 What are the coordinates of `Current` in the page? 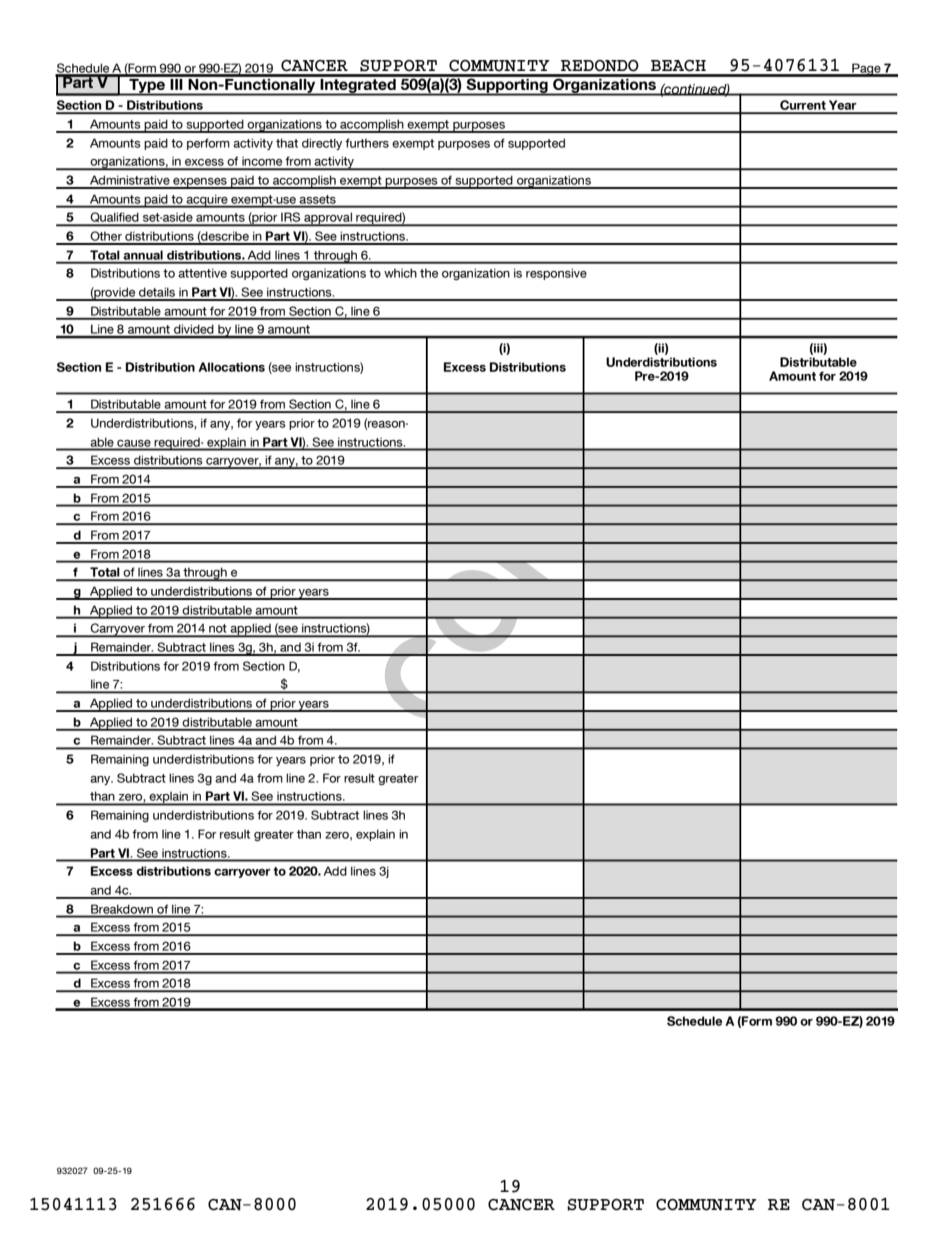 It's located at (803, 106).
